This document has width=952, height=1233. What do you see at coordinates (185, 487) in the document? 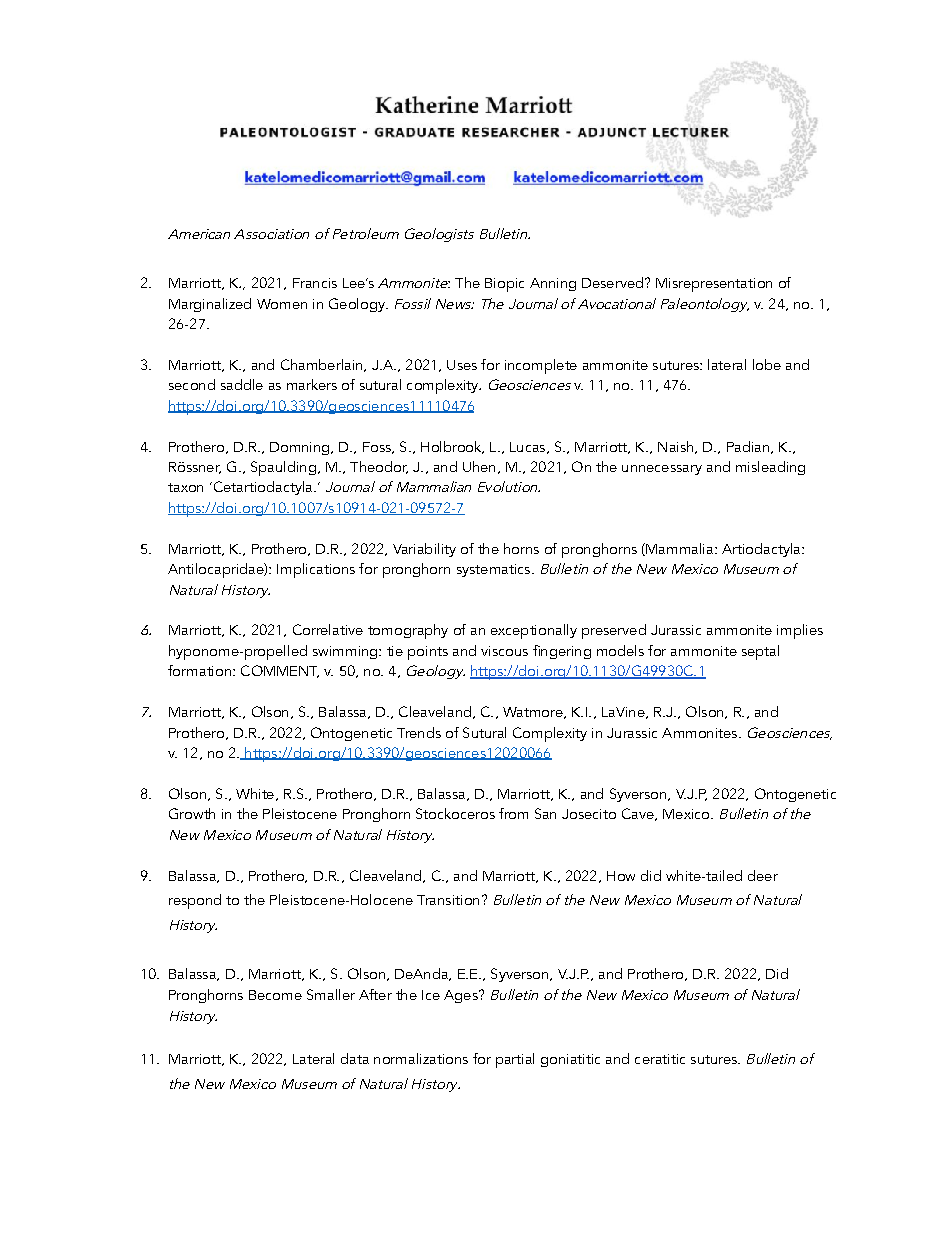
I see `taxon` at bounding box center [185, 487].
